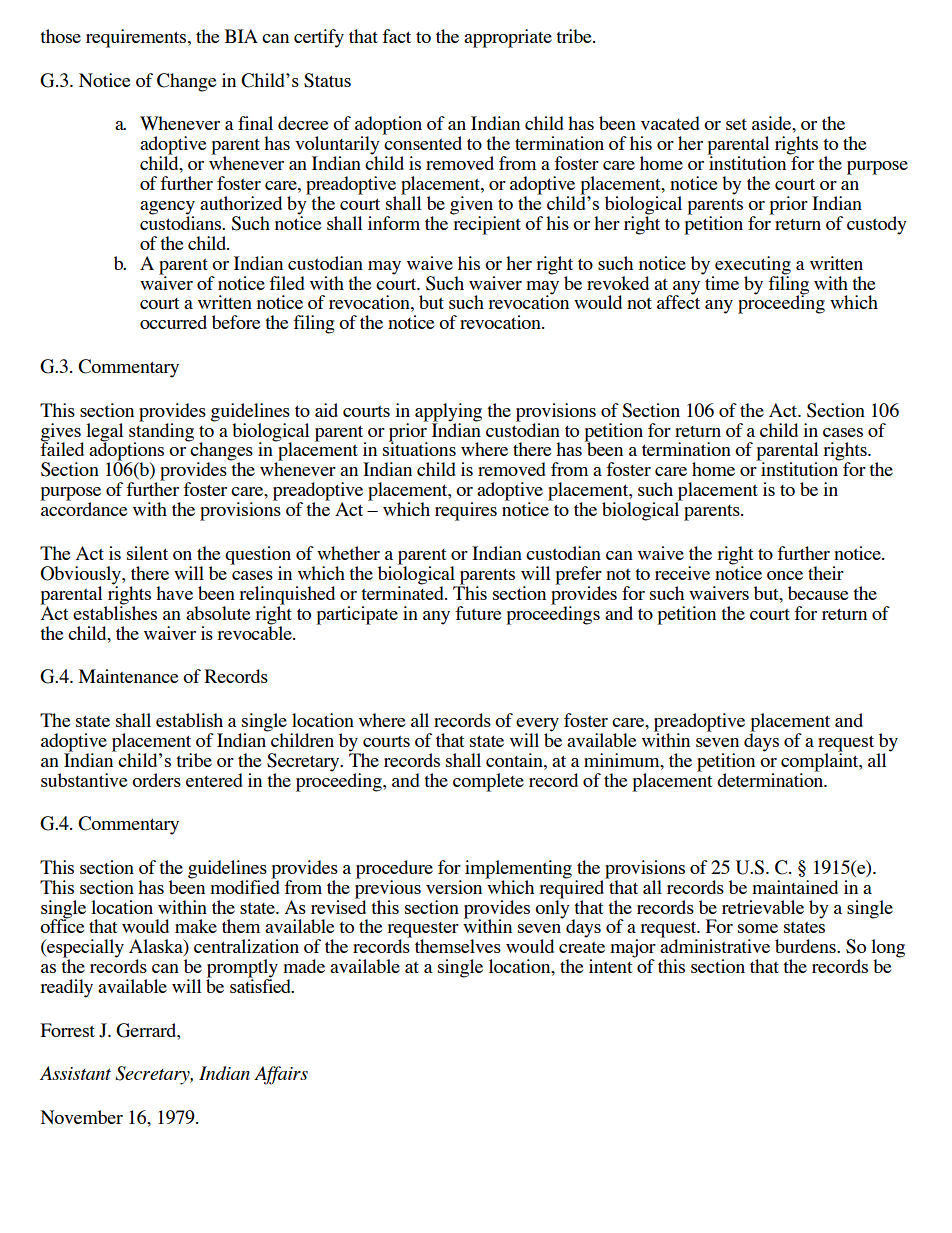 This screenshot has width=952, height=1233. What do you see at coordinates (281, 1075) in the screenshot?
I see `Affairs` at bounding box center [281, 1075].
